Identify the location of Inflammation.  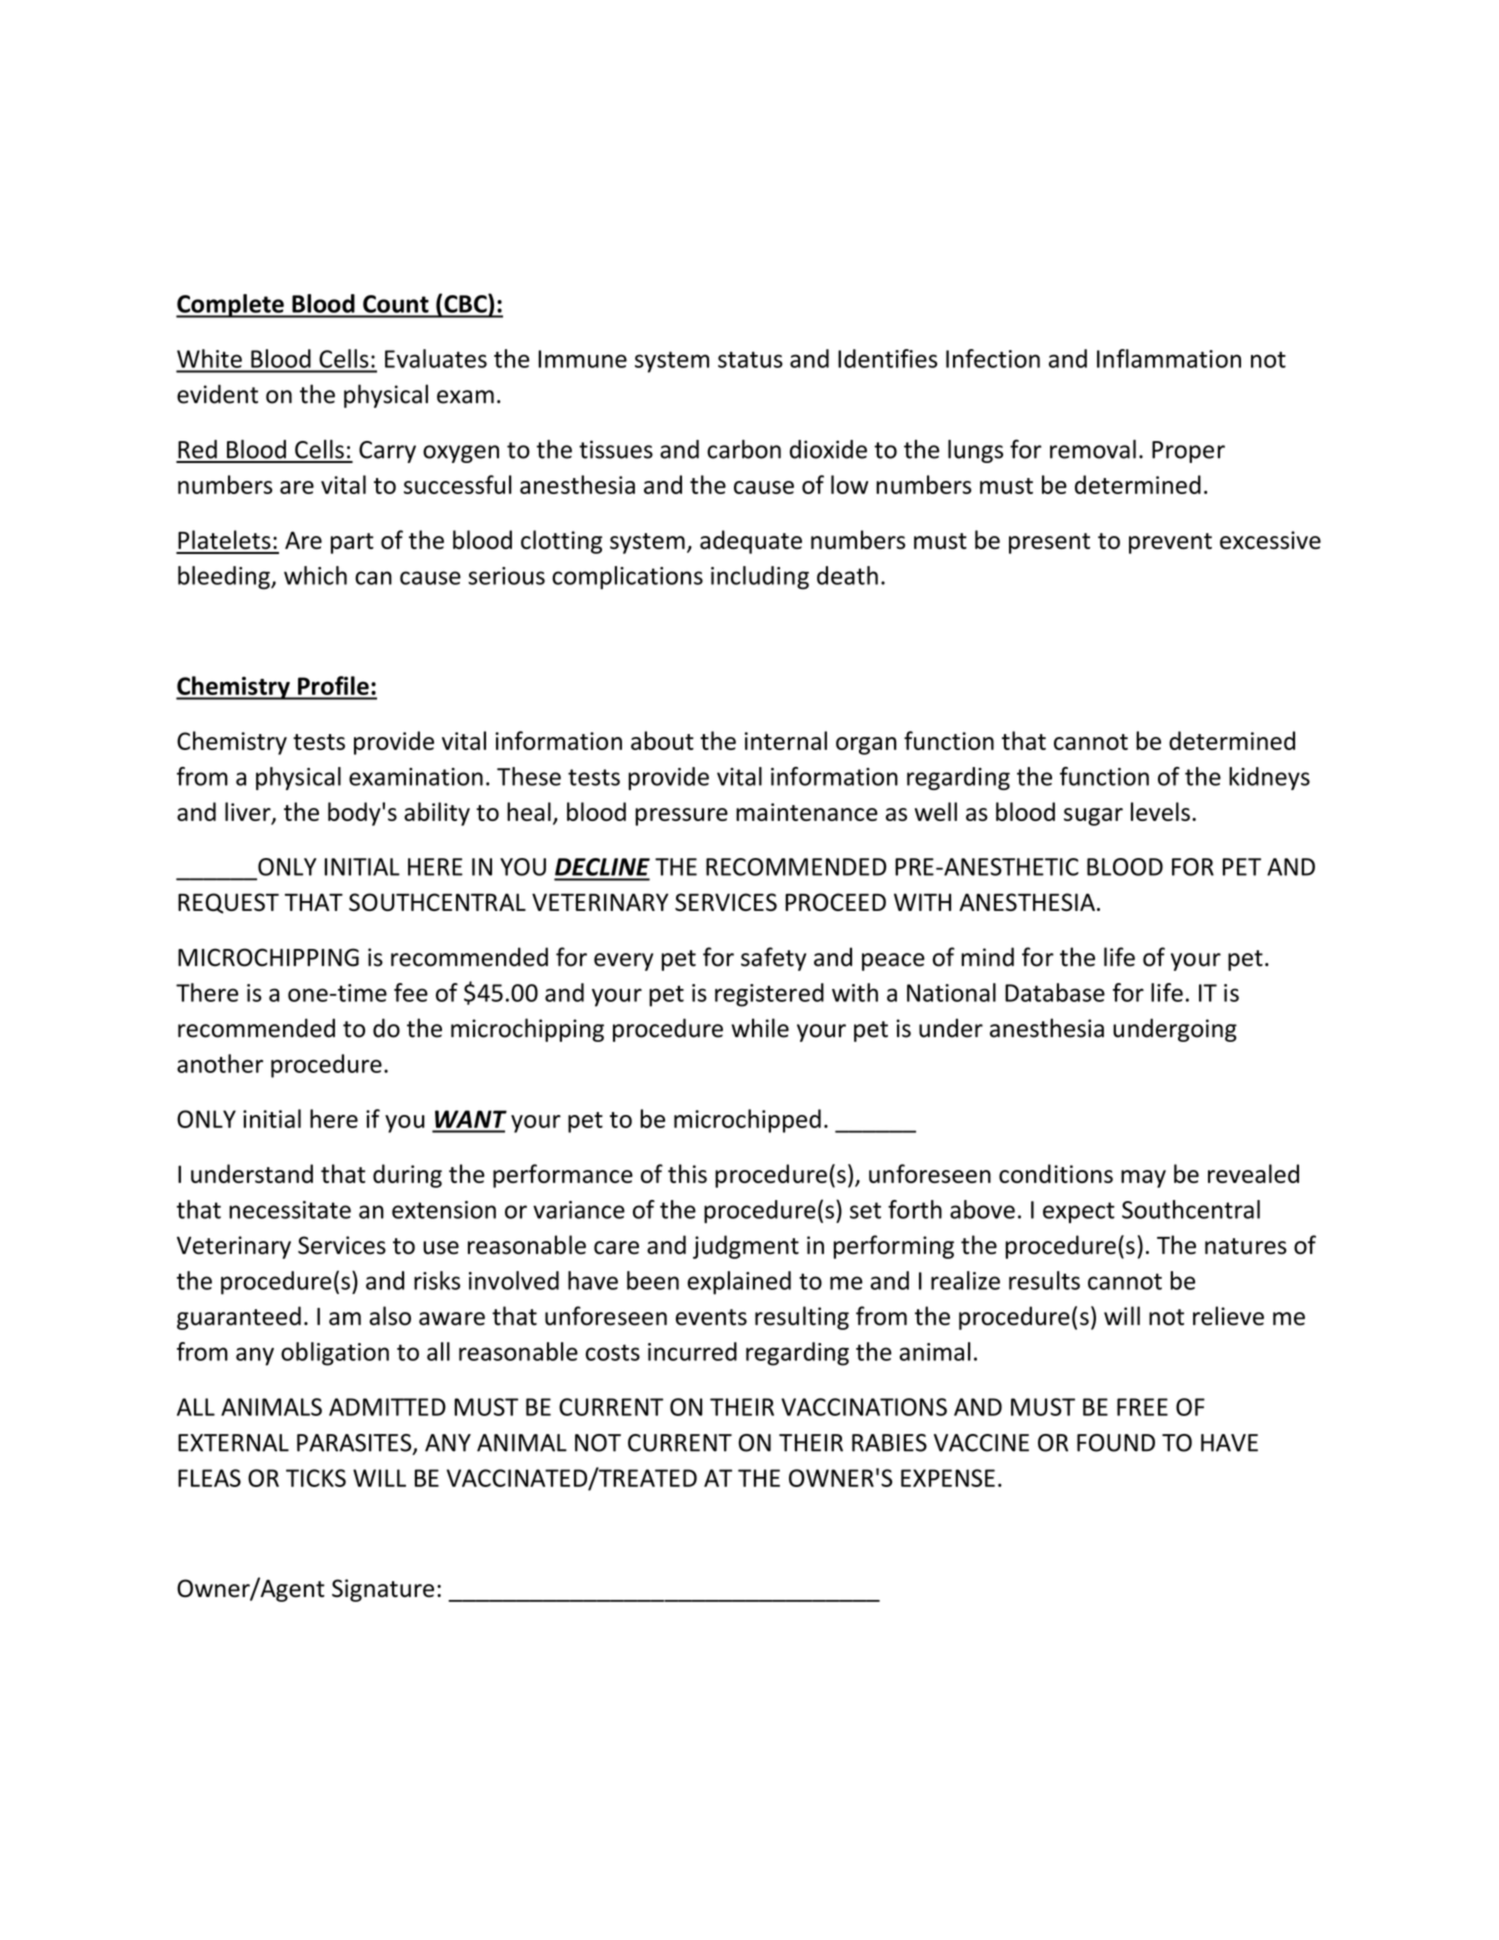
(1169, 358).
